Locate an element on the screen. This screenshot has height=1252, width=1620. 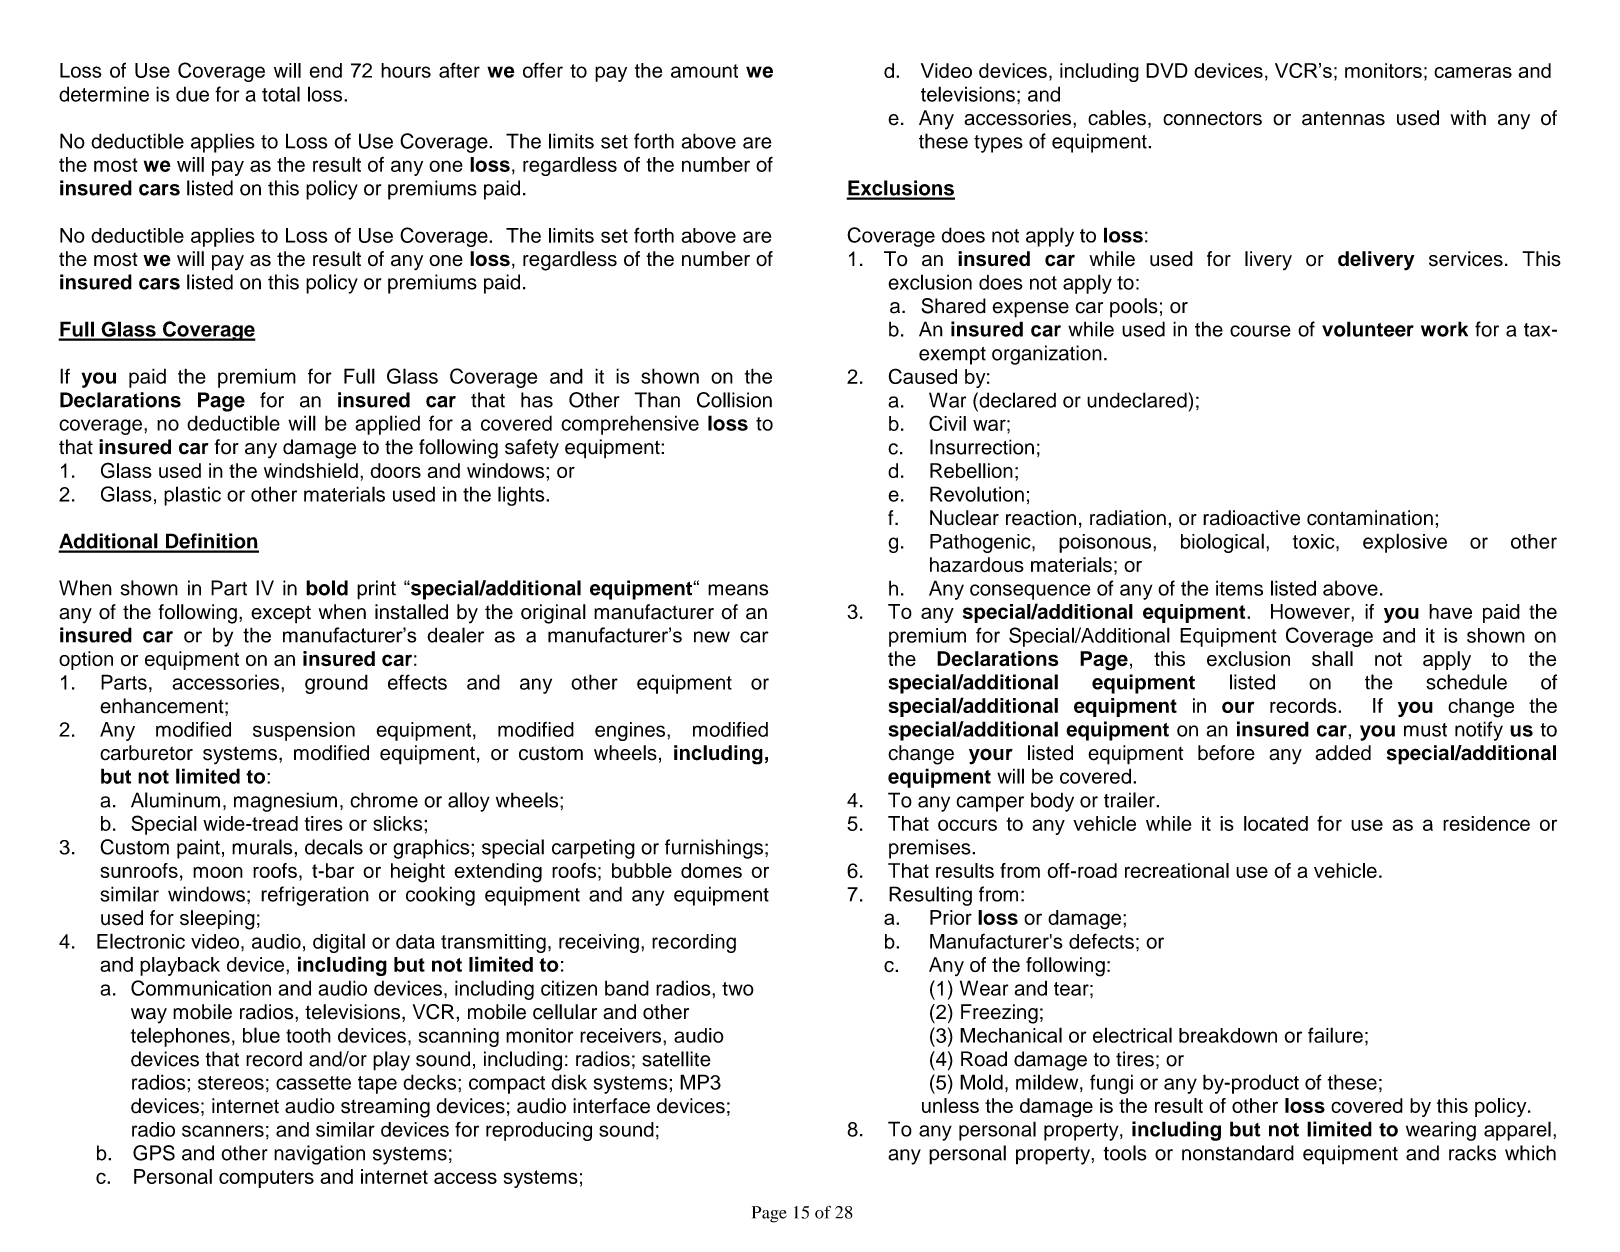
contamination is located at coordinates (1370, 518).
